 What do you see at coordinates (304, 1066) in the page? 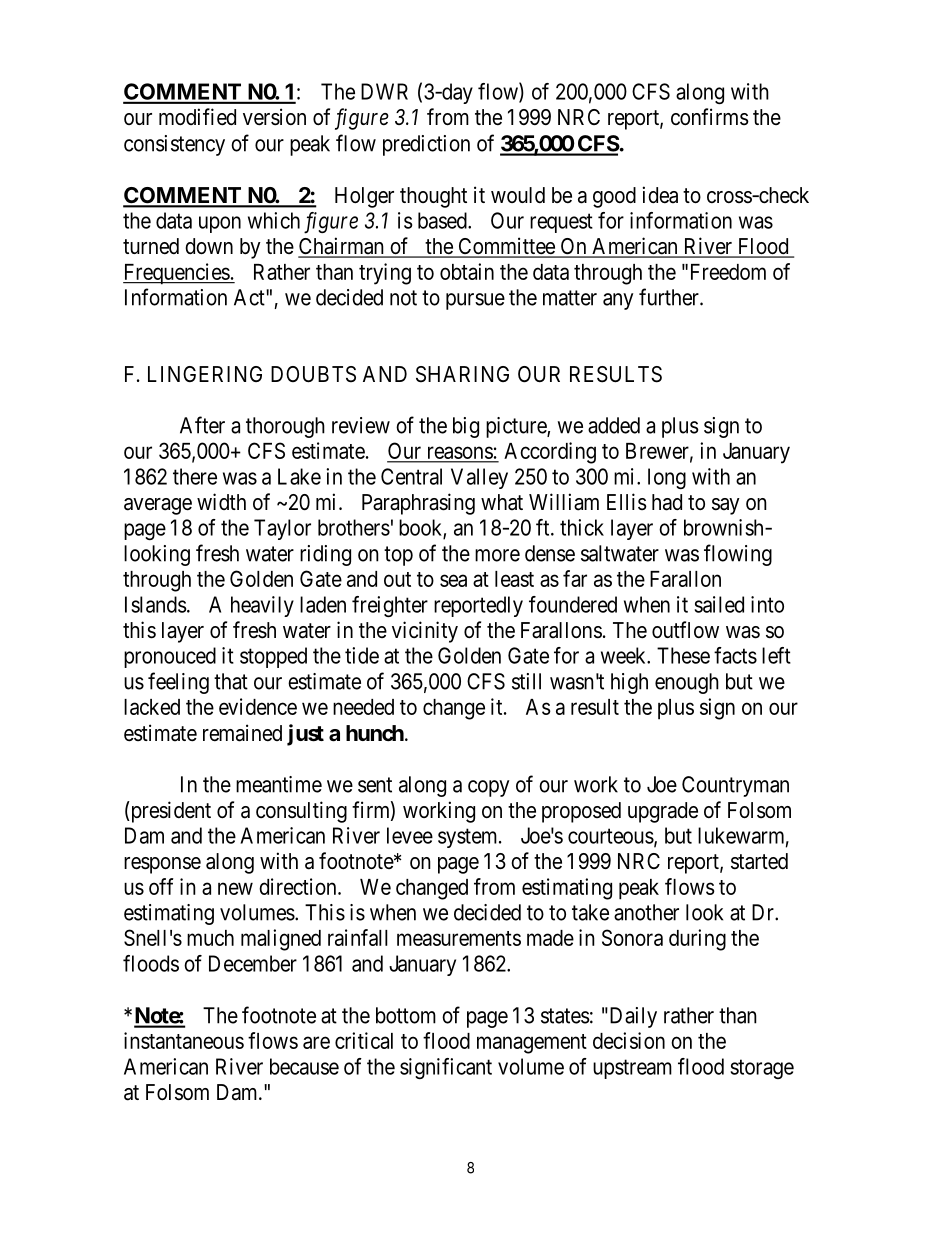
I see `because` at bounding box center [304, 1066].
